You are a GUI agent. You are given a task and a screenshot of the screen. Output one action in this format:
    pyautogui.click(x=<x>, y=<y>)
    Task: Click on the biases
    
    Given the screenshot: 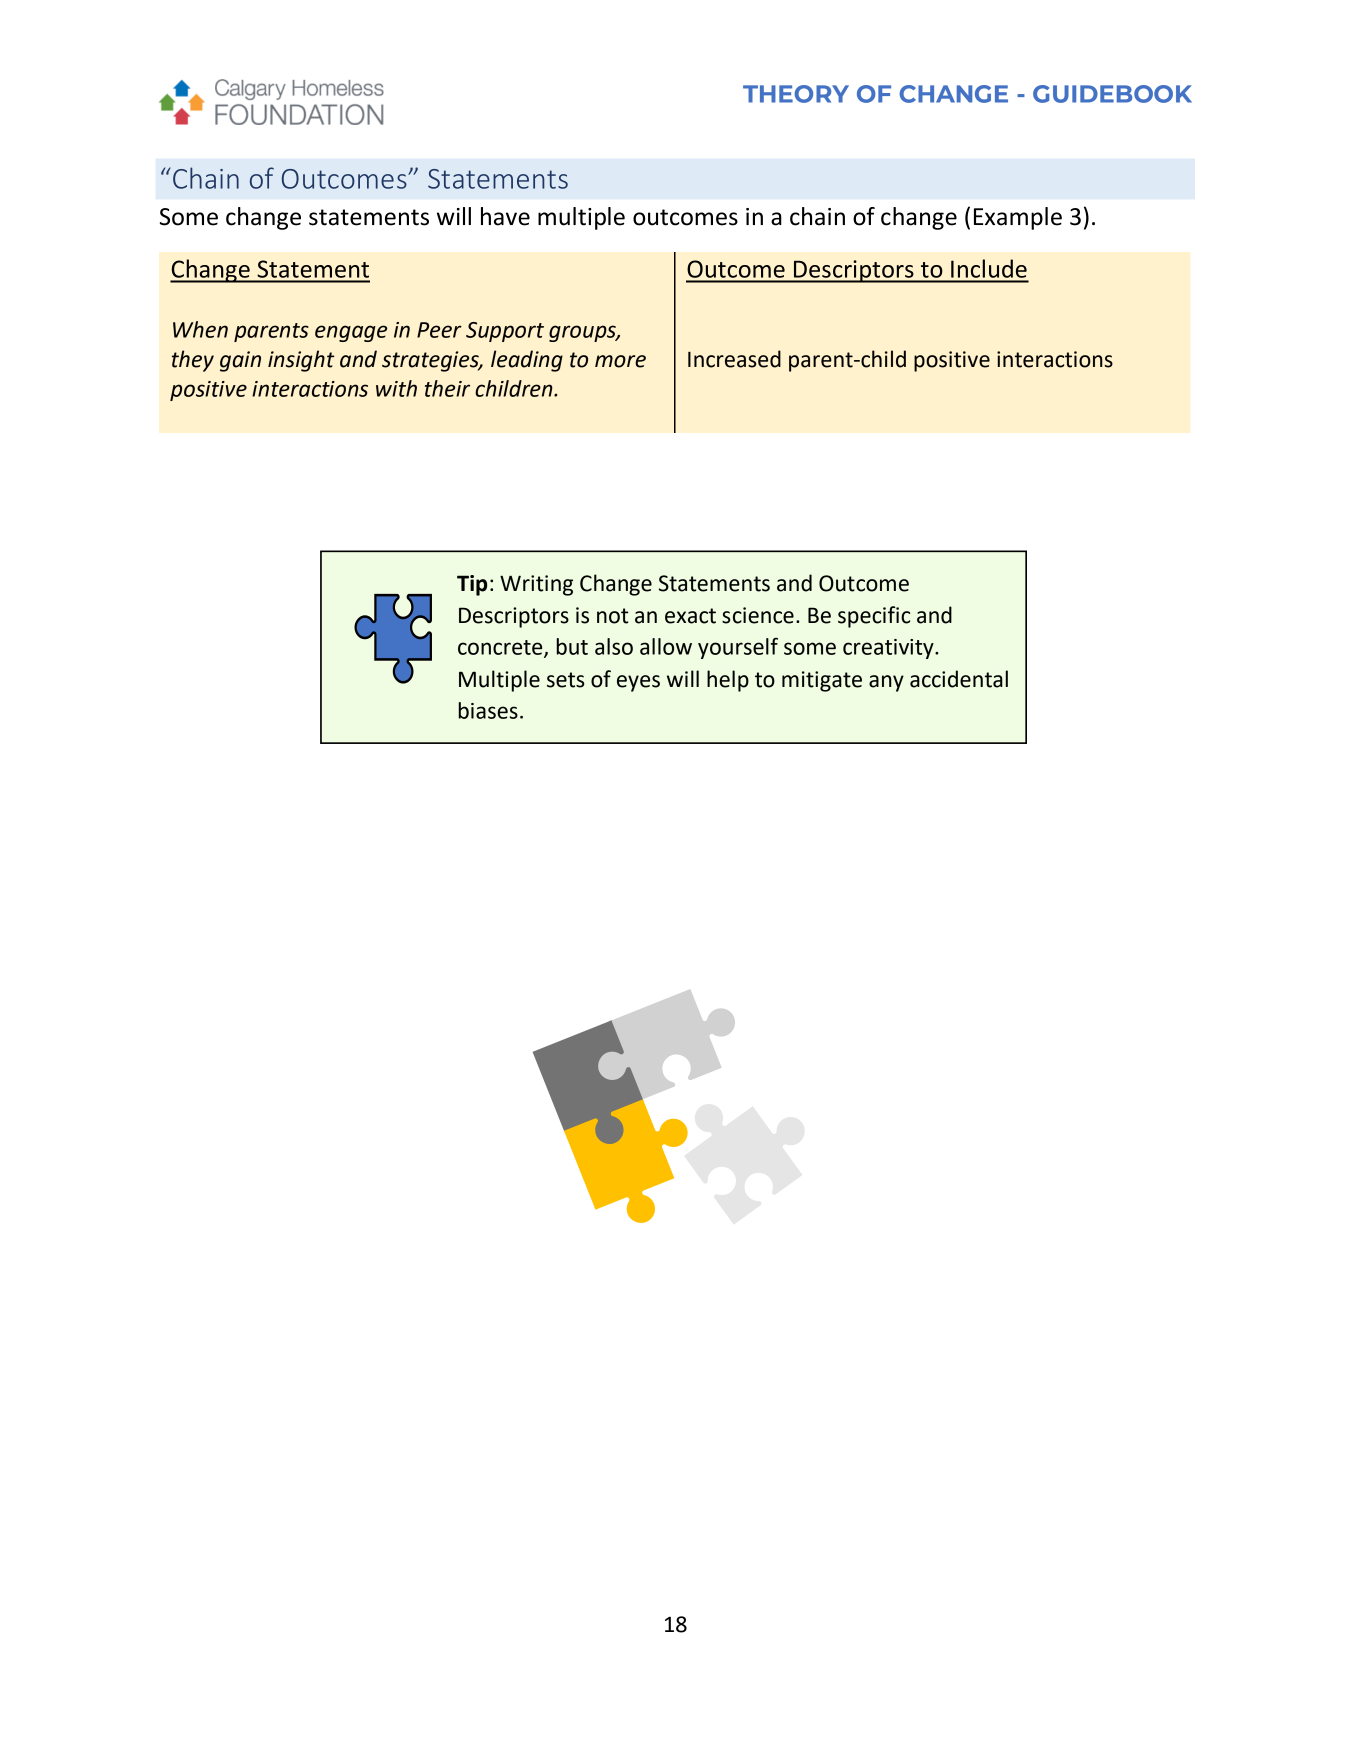 What is the action you would take?
    pyautogui.click(x=488, y=710)
